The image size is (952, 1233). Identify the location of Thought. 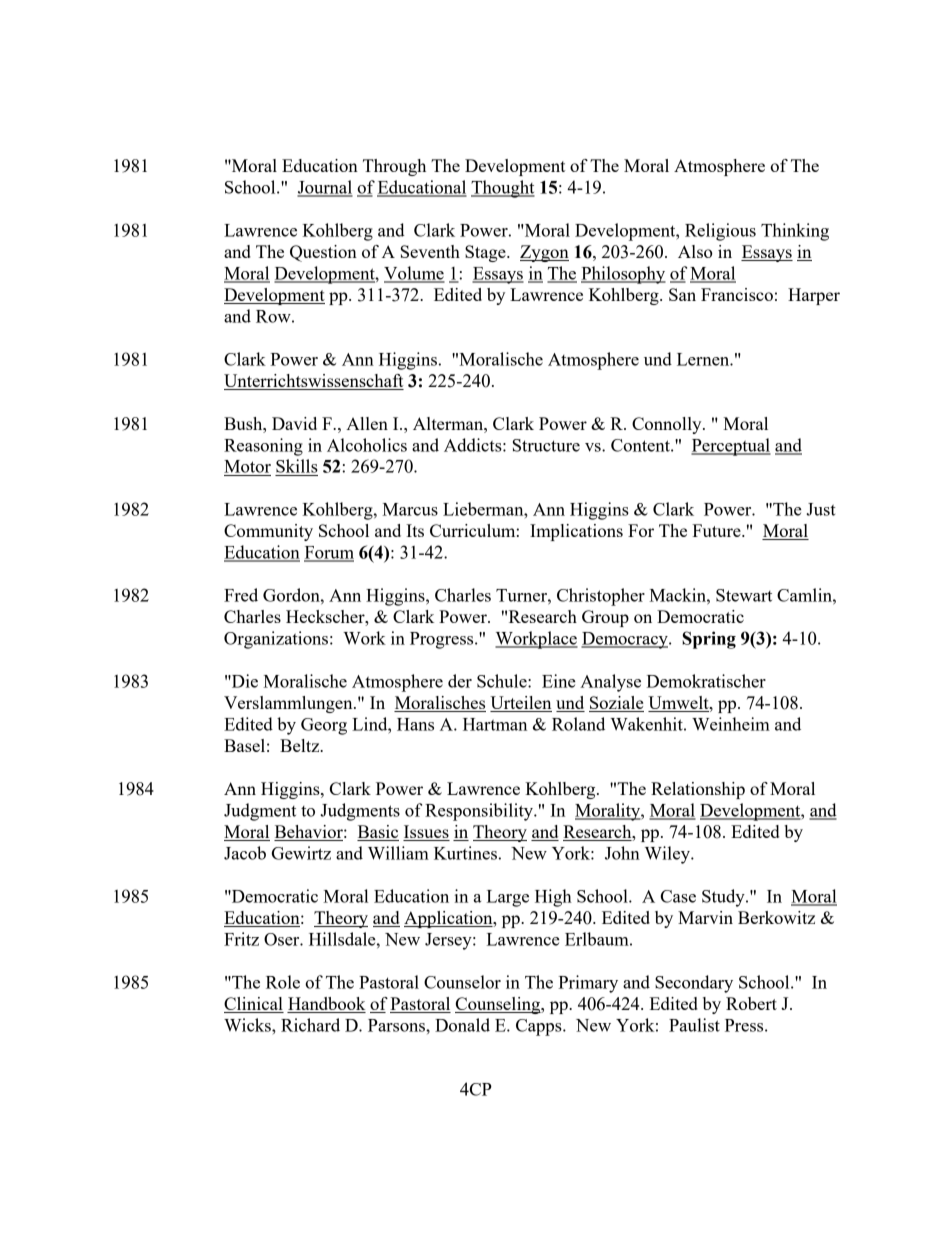
(503, 189).
